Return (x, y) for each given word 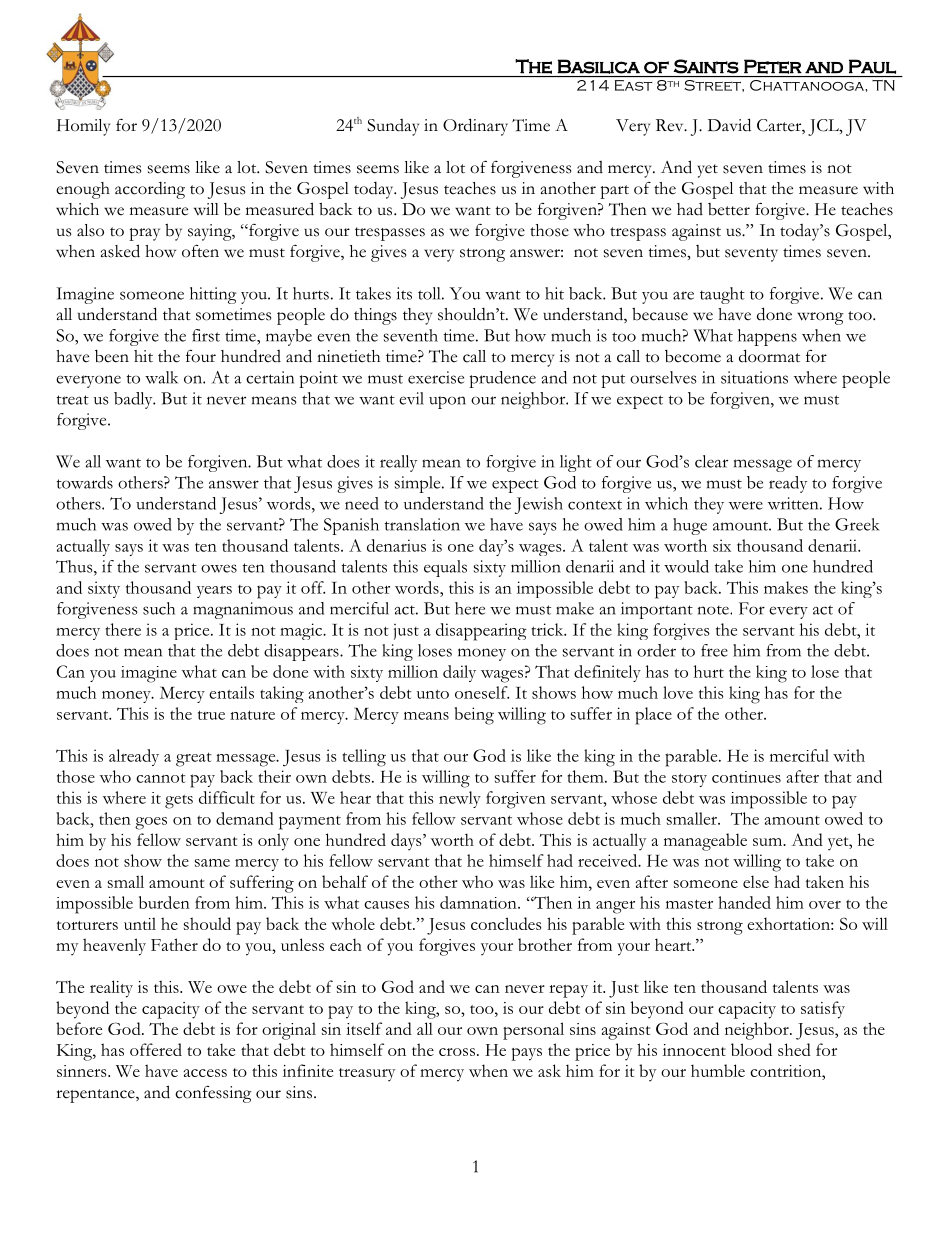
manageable (705, 842)
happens (767, 337)
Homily (83, 127)
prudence (502, 379)
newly (460, 799)
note (714, 610)
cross (457, 1052)
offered (156, 1049)
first (206, 335)
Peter (773, 66)
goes (151, 823)
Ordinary (475, 127)
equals (445, 568)
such (159, 608)
